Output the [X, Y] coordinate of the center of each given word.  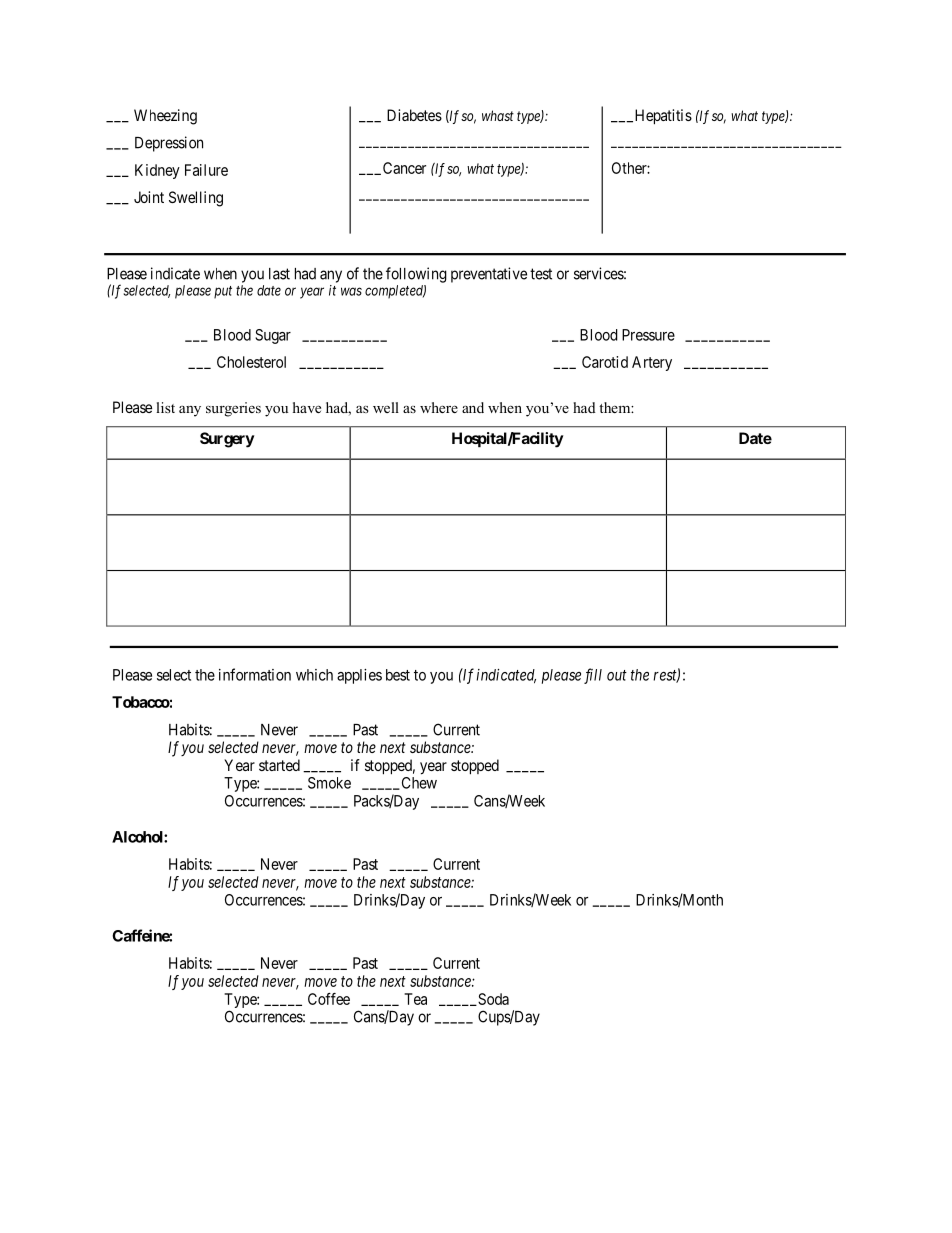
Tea [415, 999]
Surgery [227, 440]
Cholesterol [251, 362]
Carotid [605, 362]
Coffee [329, 999]
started [279, 765]
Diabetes [414, 115]
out [617, 675]
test [541, 274]
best [398, 675]
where [439, 407]
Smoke [329, 783]
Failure [206, 170]
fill [593, 676]
